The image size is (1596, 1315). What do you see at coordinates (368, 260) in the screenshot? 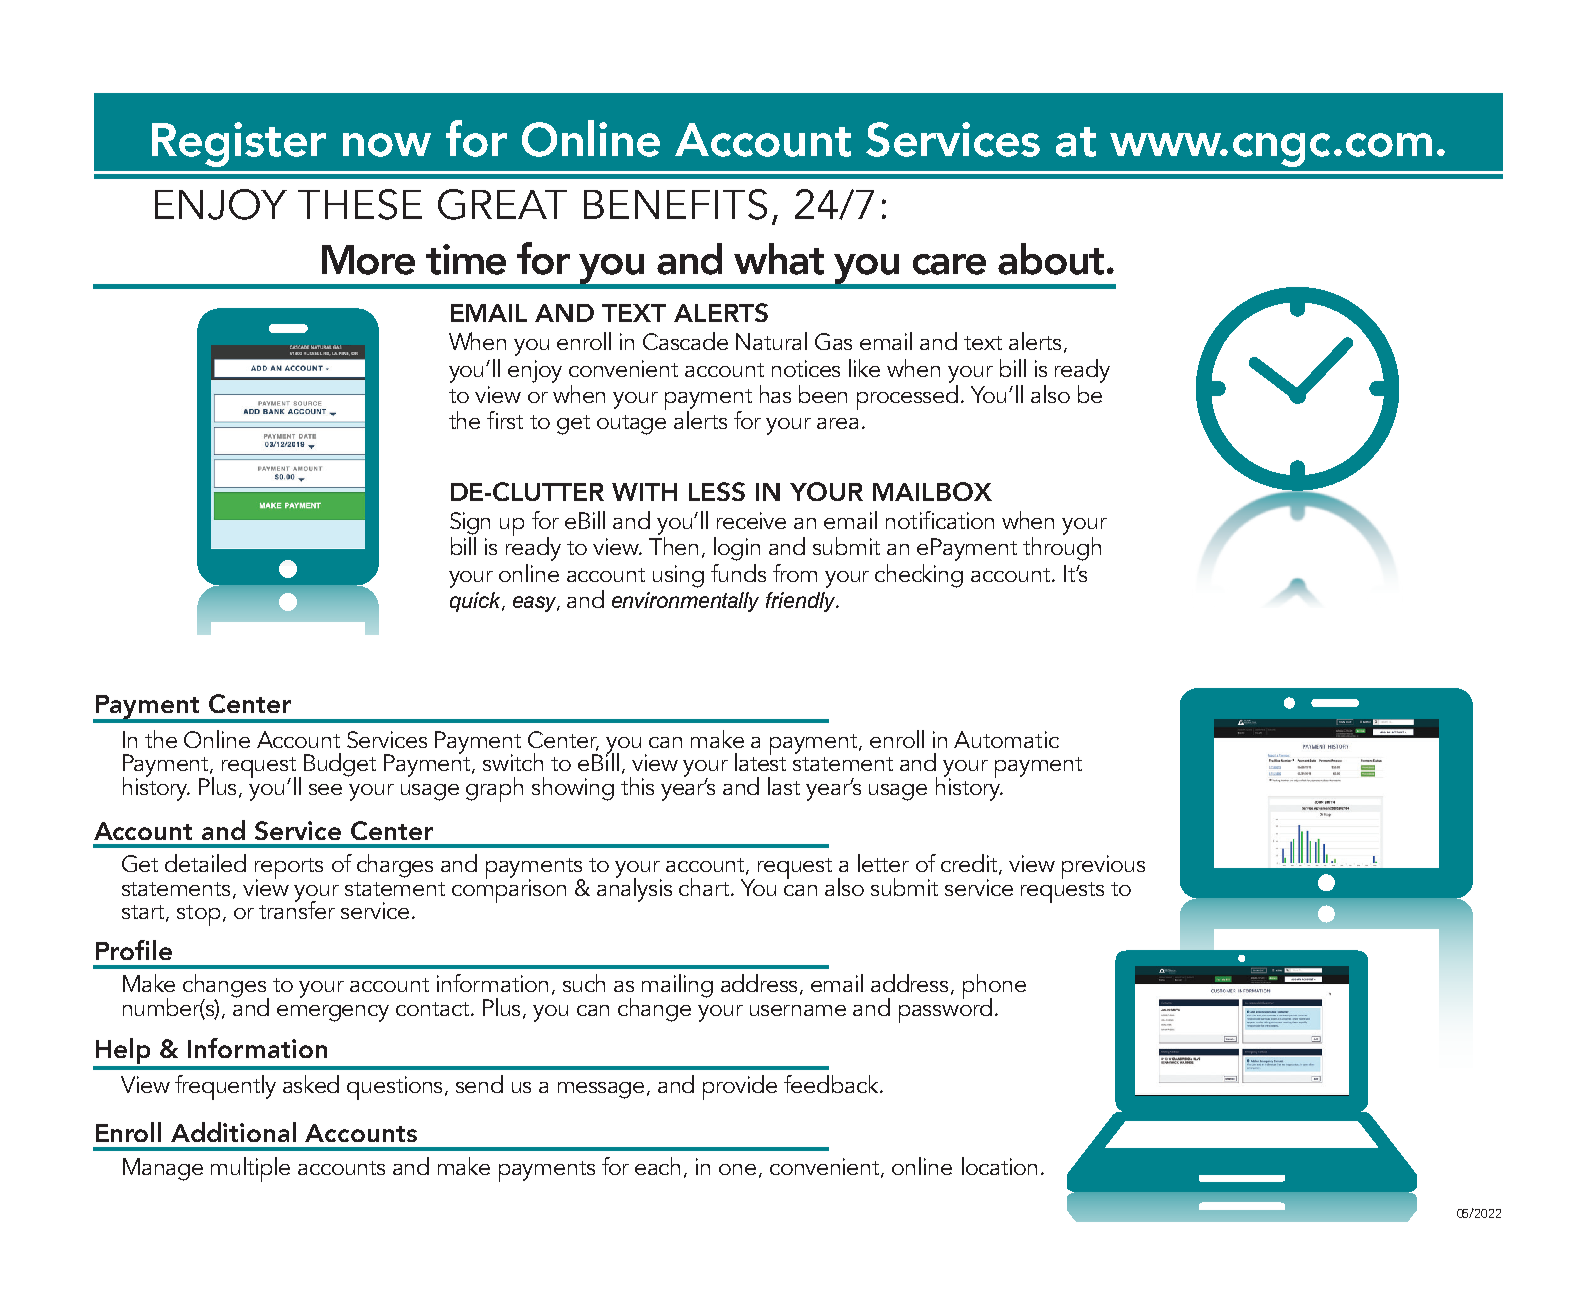
I see `More` at bounding box center [368, 260].
